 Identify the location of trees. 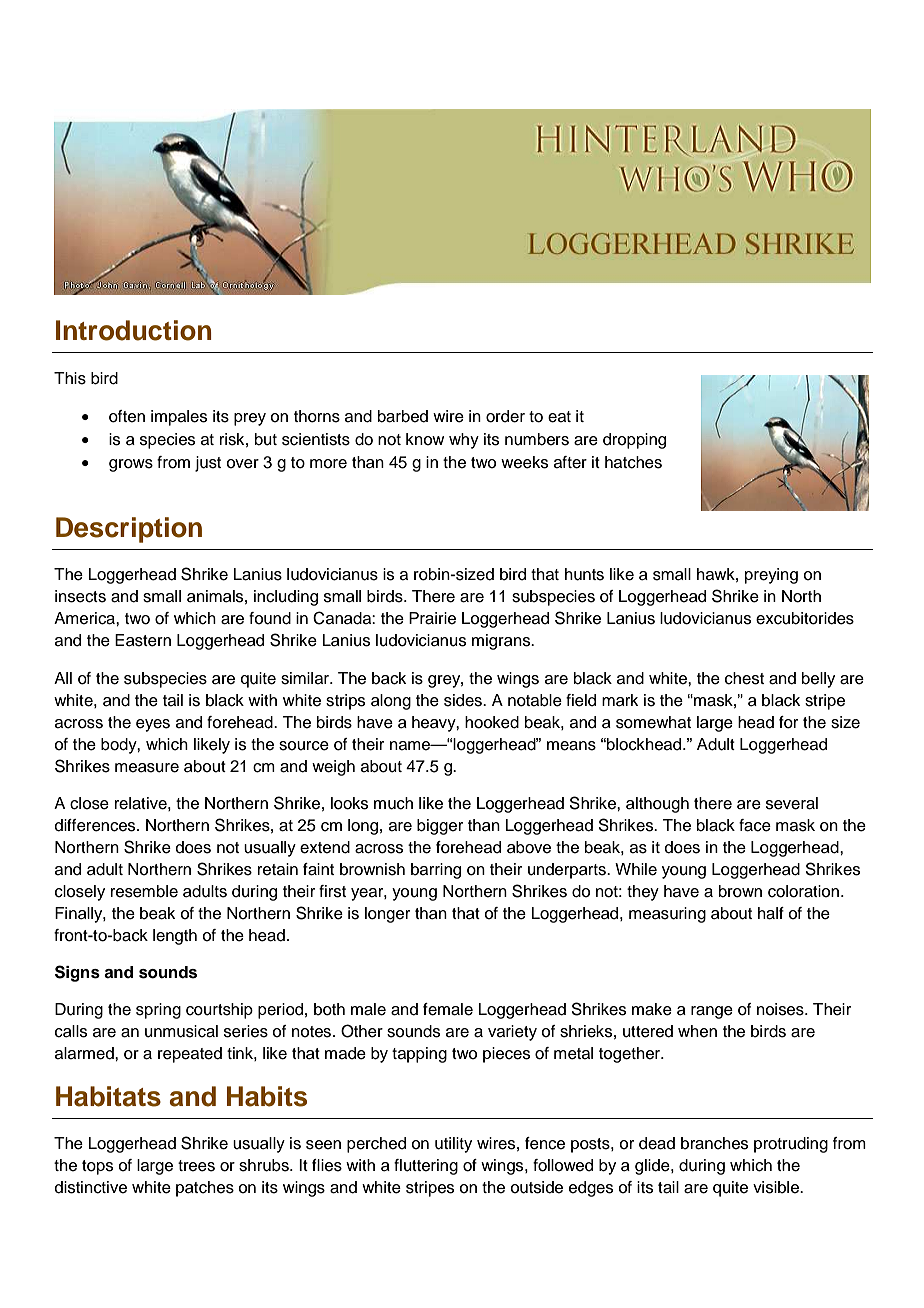
(196, 1166).
